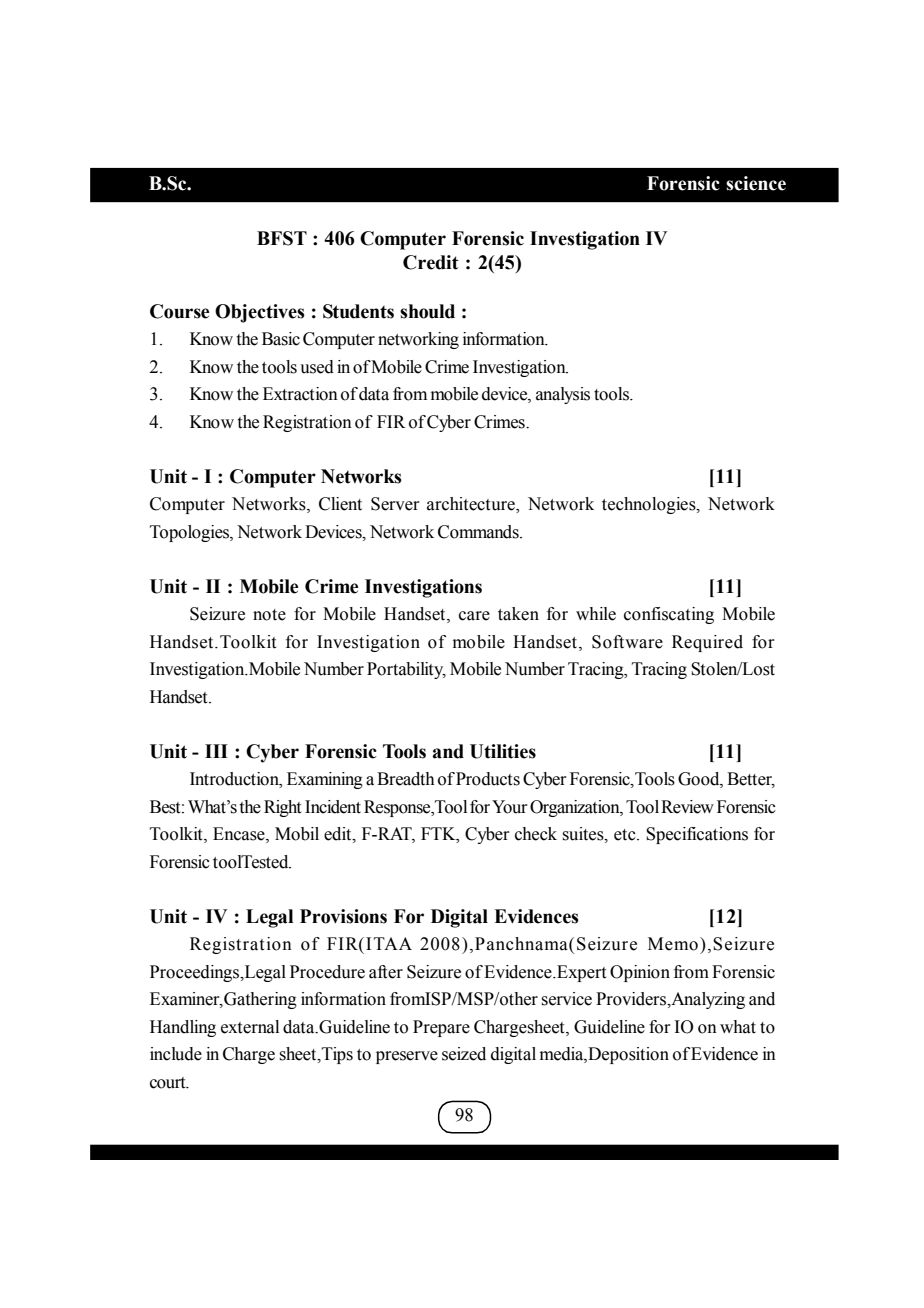 This image has height=1308, width=924. I want to click on seized, so click(464, 1054).
